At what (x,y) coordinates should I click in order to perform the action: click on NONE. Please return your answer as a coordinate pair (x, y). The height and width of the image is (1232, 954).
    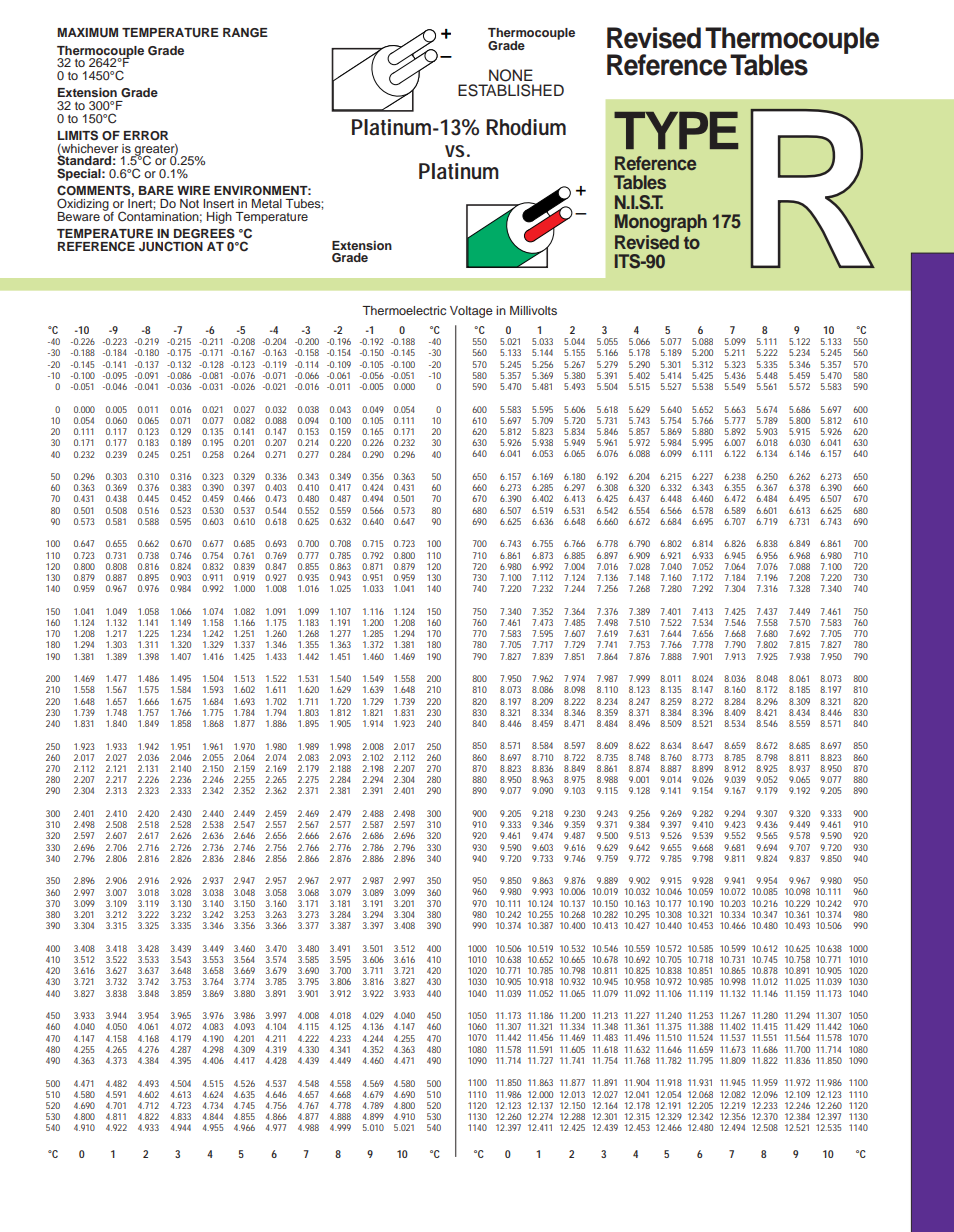
    Looking at the image, I should click on (511, 75).
